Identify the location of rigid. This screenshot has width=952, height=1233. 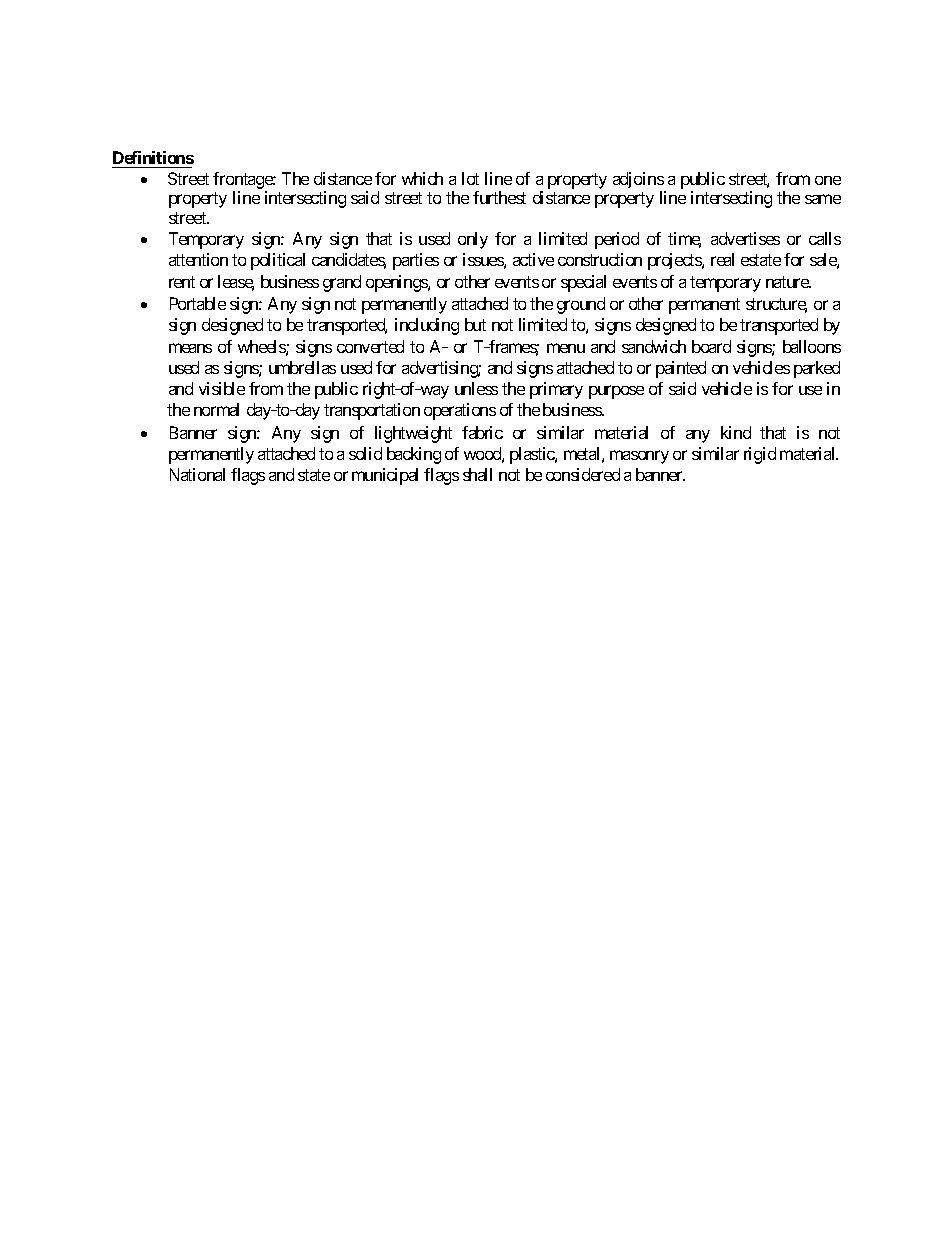
(760, 455).
